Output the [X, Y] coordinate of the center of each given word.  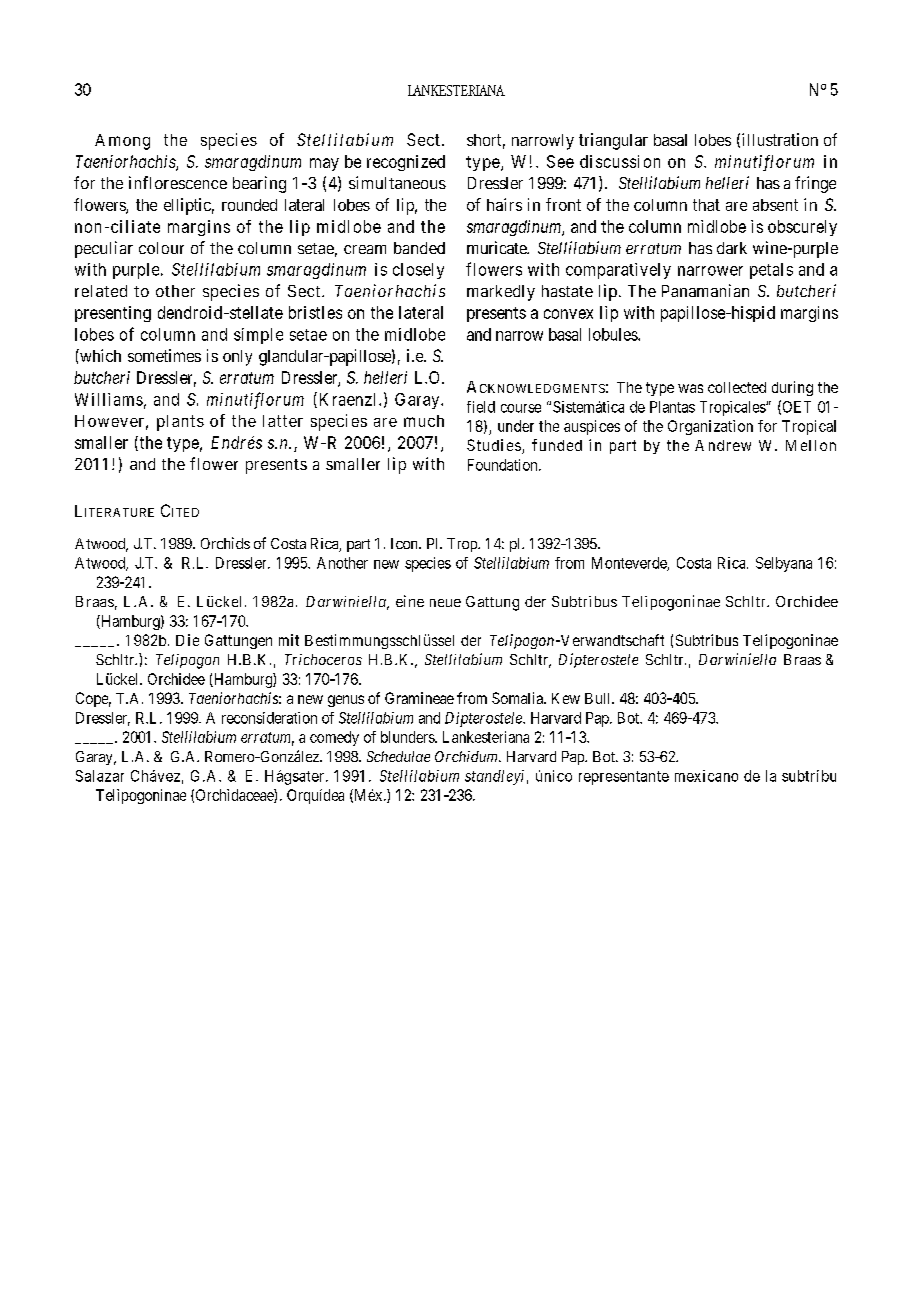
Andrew [723, 445]
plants [180, 423]
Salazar [100, 776]
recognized [406, 163]
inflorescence [178, 182]
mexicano [706, 776]
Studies [494, 445]
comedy [334, 738]
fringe [815, 184]
